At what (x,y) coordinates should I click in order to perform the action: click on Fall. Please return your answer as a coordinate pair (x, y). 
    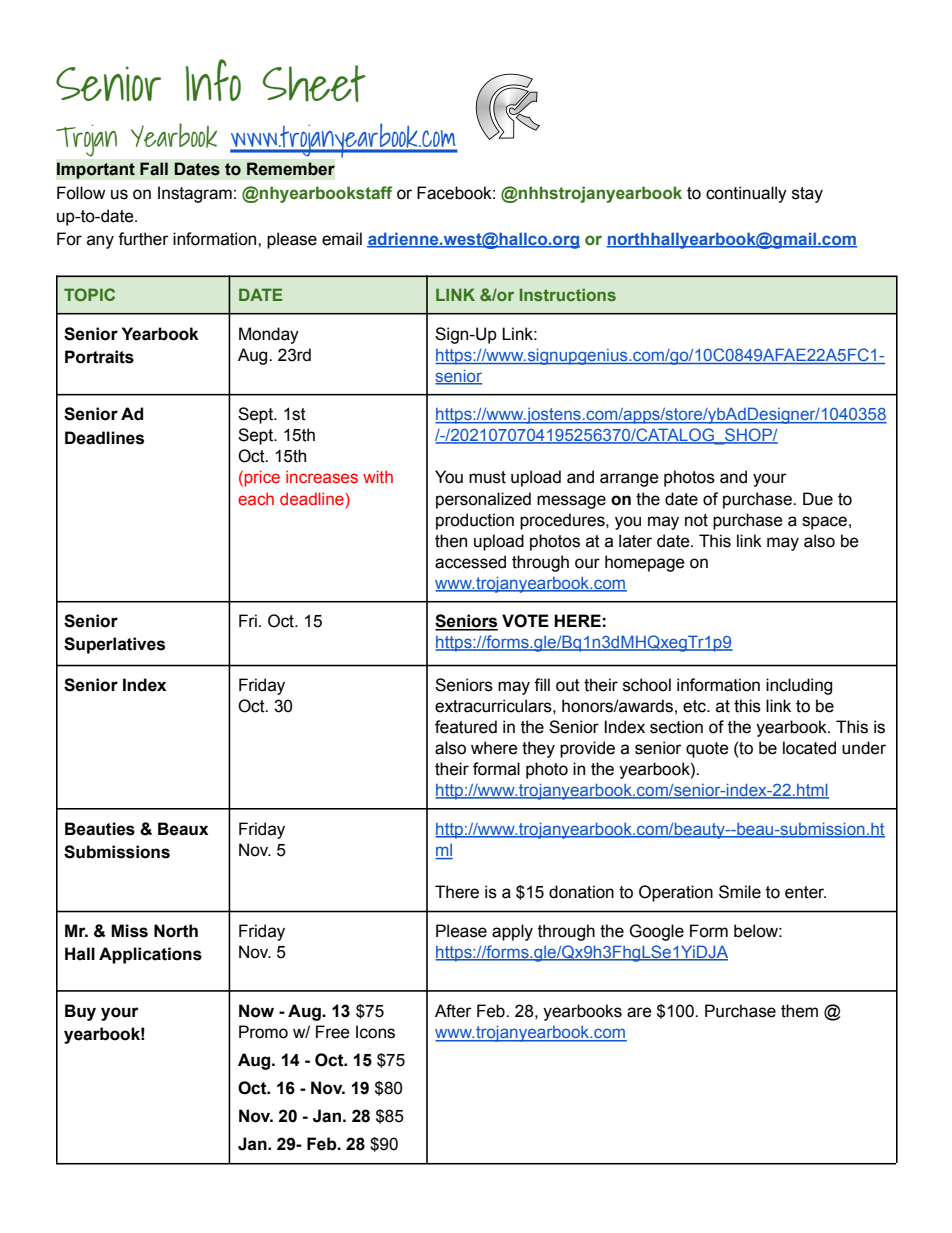
    Looking at the image, I should click on (154, 169).
